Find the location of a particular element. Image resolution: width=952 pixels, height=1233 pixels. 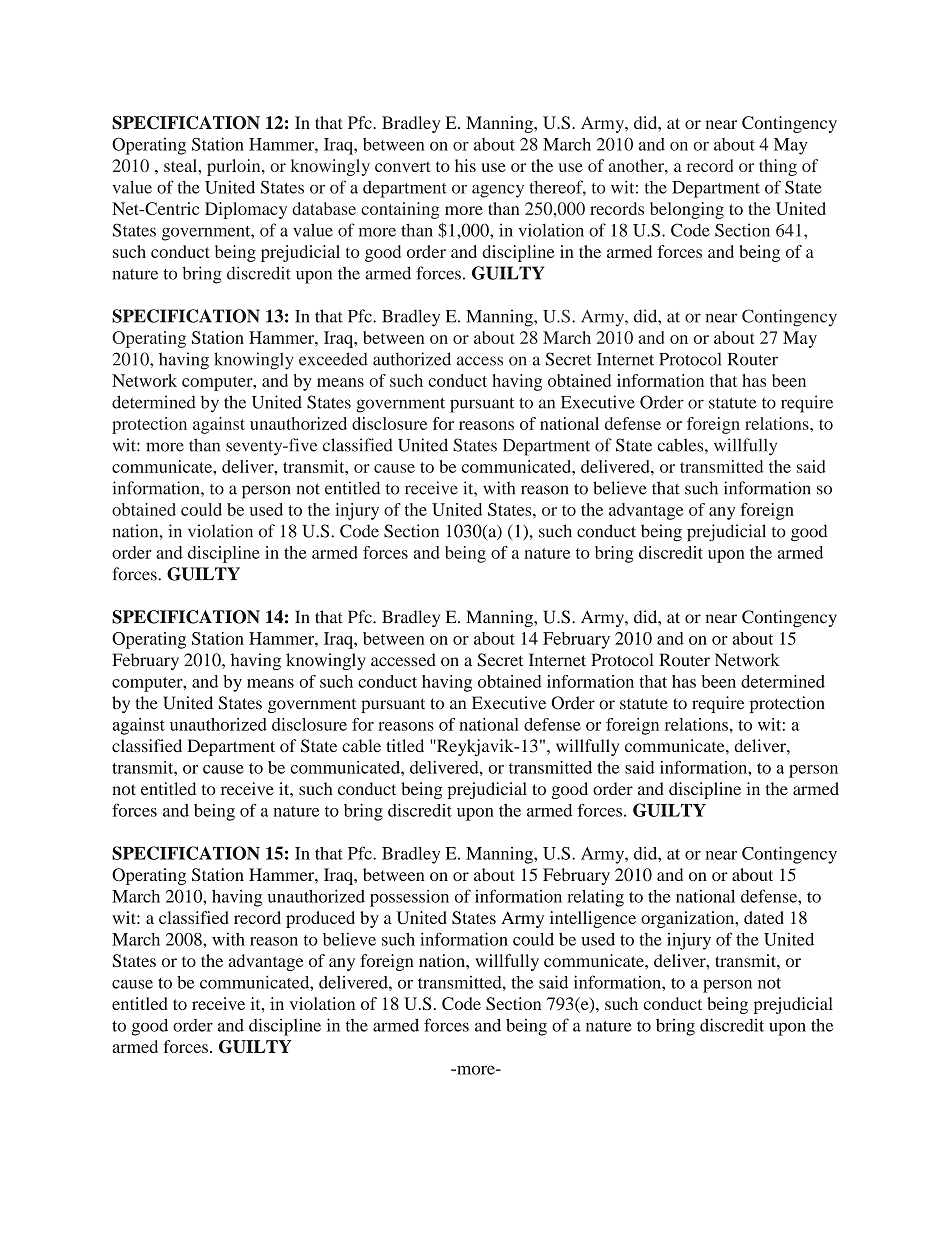

relating is located at coordinates (595, 898).
